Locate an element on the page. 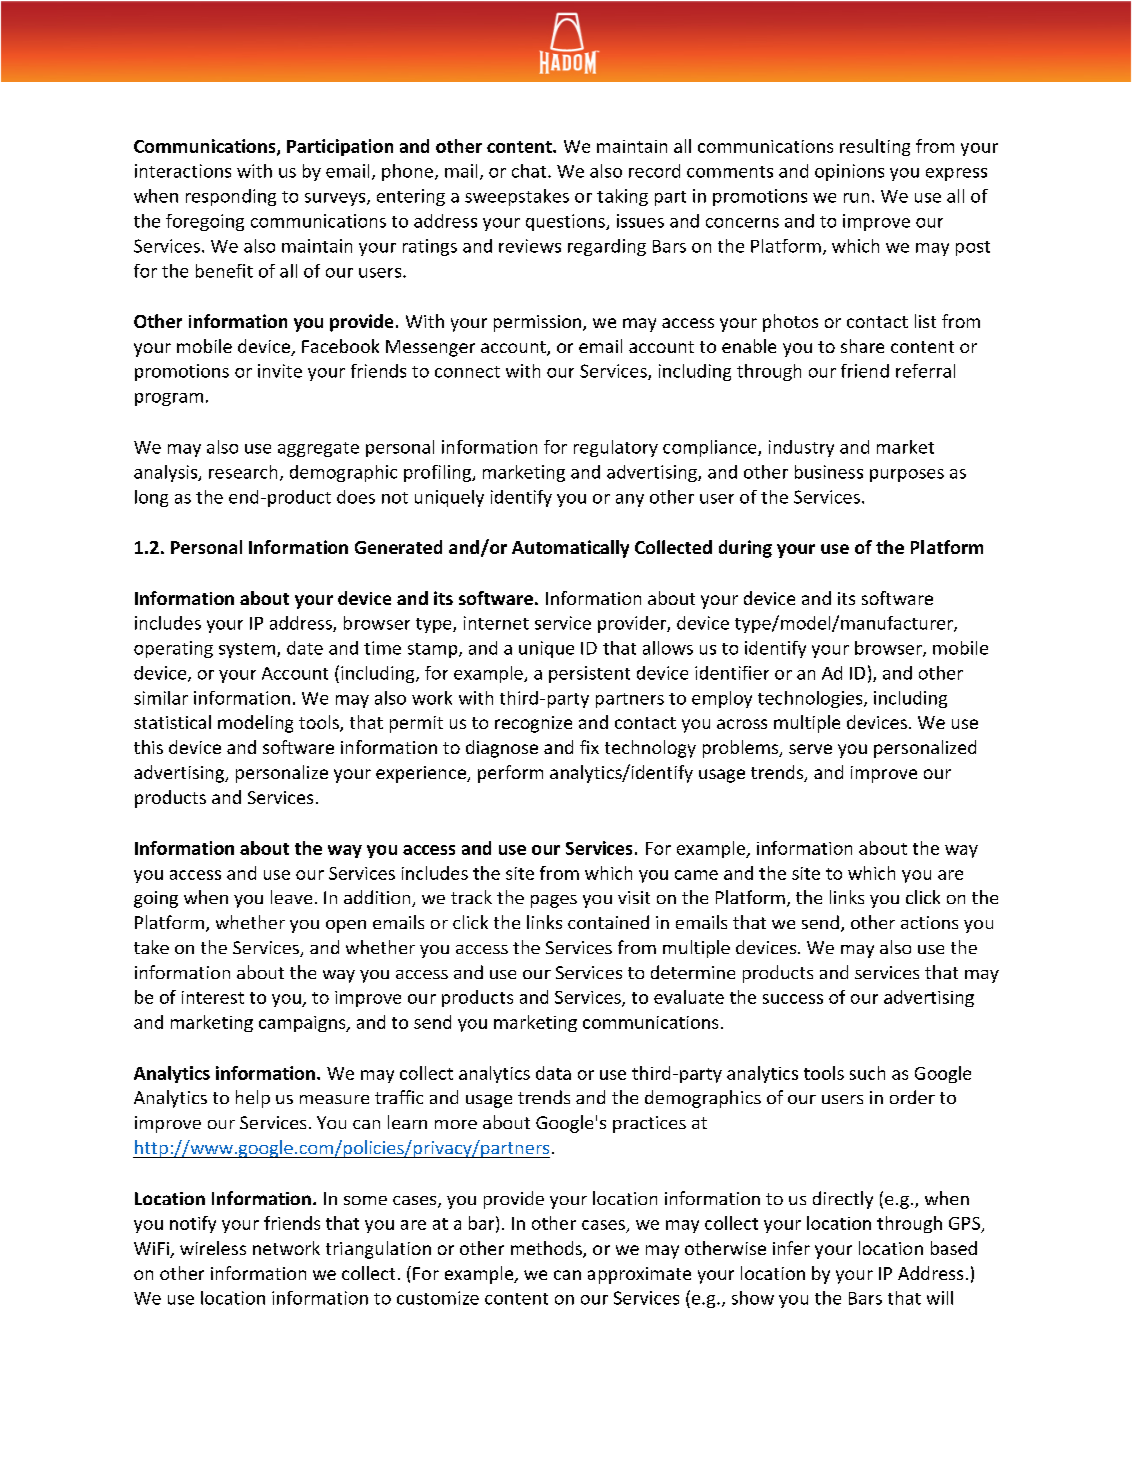 The height and width of the document is (1467, 1134). recognize is located at coordinates (533, 724).
